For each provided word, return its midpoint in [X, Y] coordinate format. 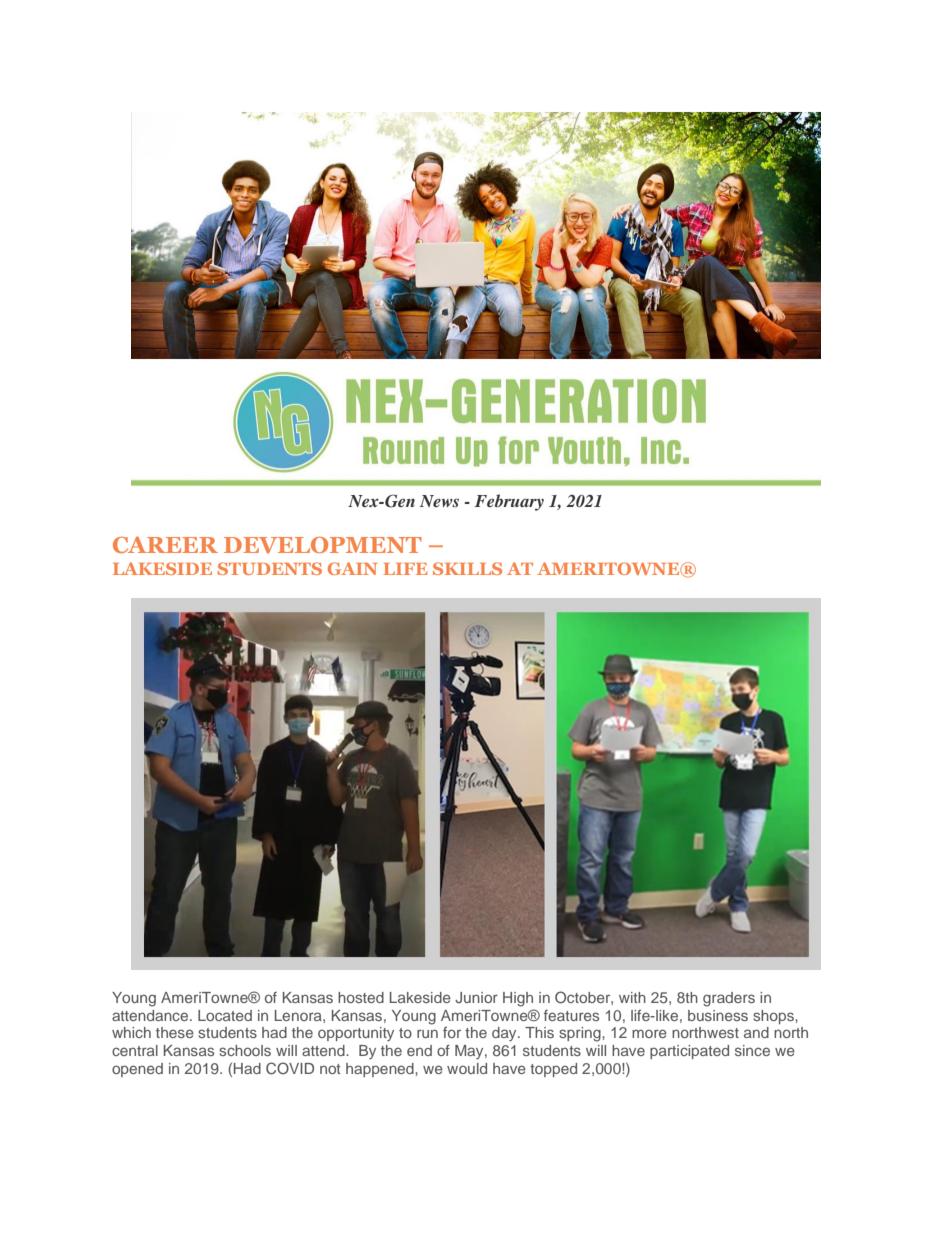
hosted [361, 997]
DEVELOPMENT [323, 545]
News [439, 501]
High [518, 999]
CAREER [165, 545]
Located [225, 1015]
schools [245, 1050]
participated [689, 1052]
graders [729, 999]
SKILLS [467, 568]
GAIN [352, 568]
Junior [476, 997]
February [509, 502]
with [632, 997]
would [467, 1068]
